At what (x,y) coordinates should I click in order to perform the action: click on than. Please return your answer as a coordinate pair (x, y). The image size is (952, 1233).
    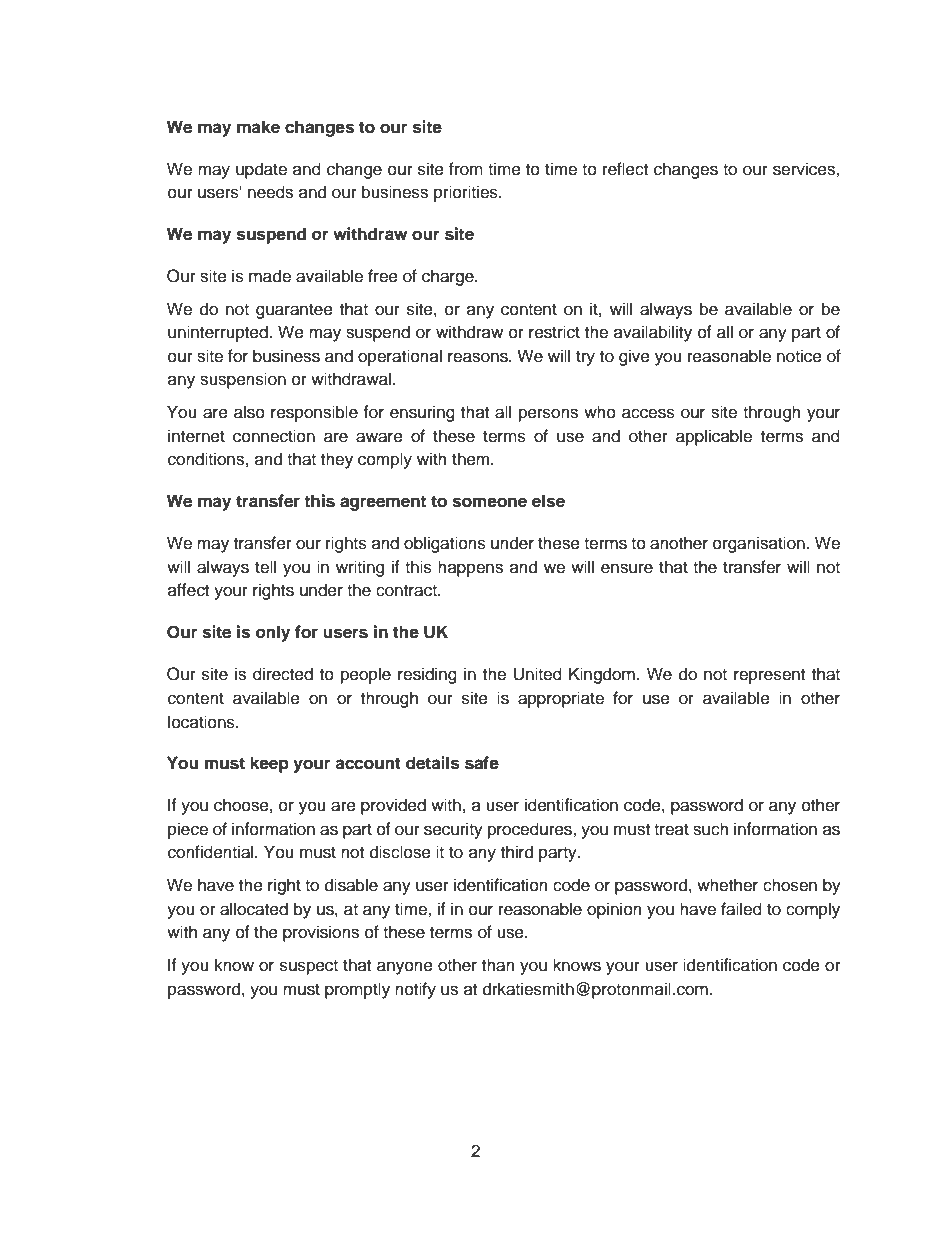
    Looking at the image, I should click on (498, 965).
